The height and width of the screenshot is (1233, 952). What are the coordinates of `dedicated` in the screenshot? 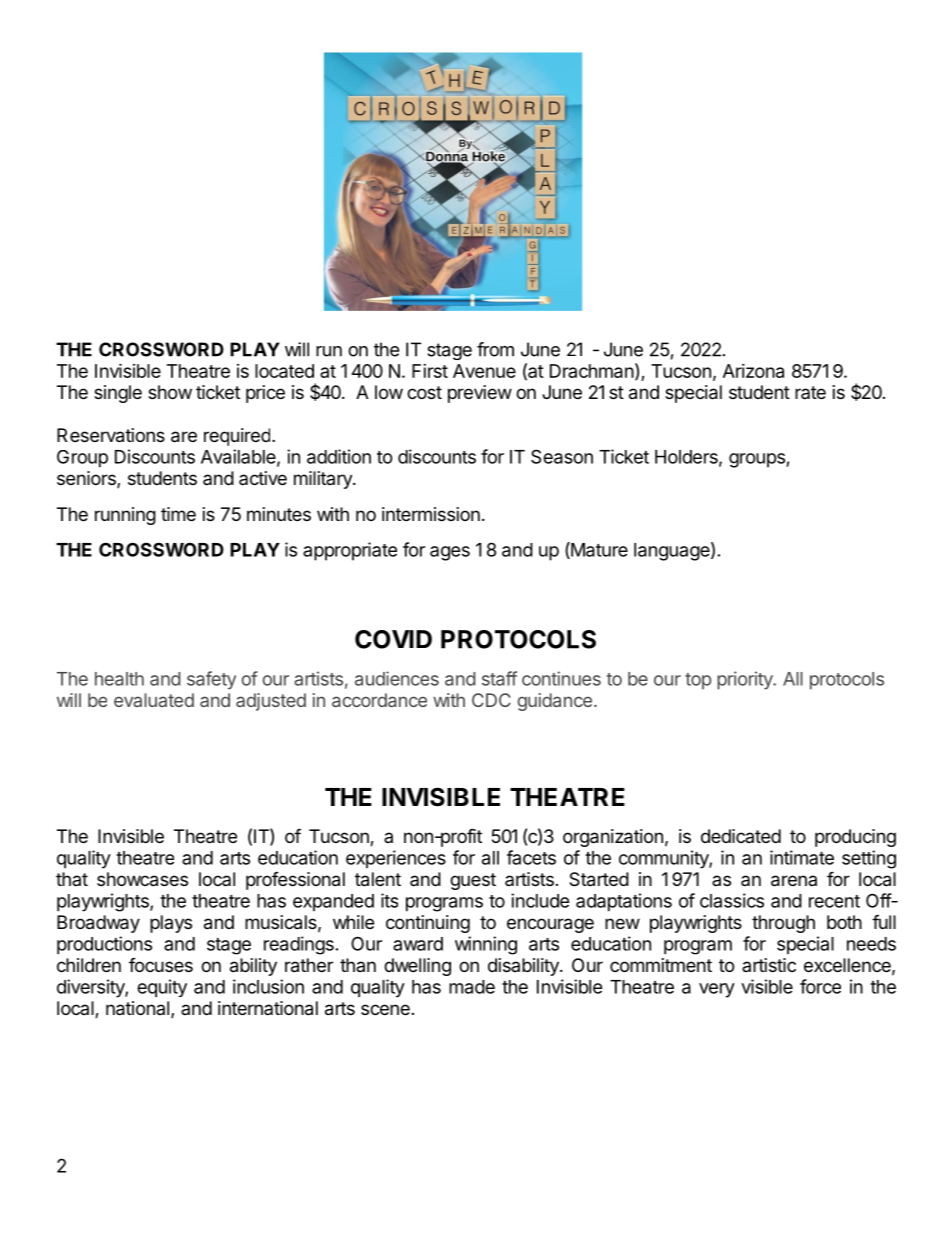 It's located at (741, 836).
